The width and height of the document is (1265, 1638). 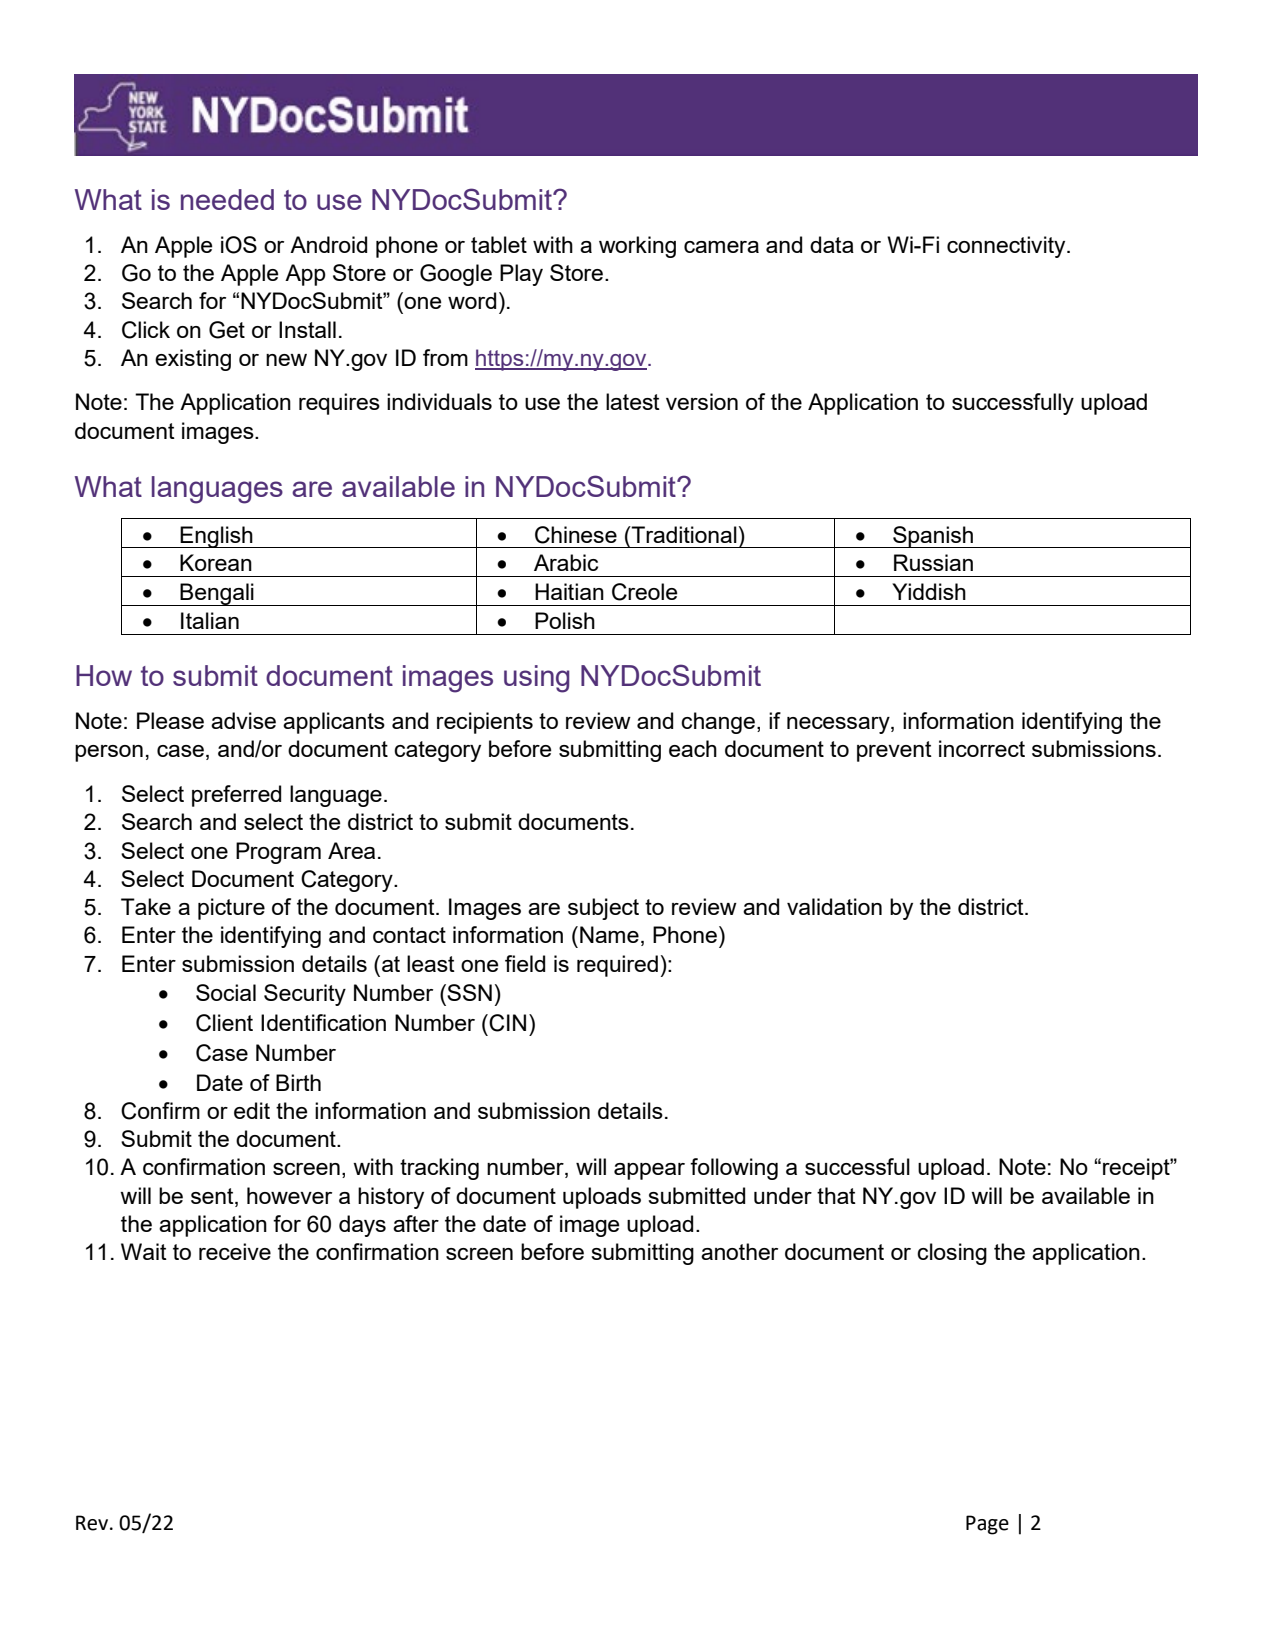 What do you see at coordinates (210, 620) in the document?
I see `Italian` at bounding box center [210, 620].
